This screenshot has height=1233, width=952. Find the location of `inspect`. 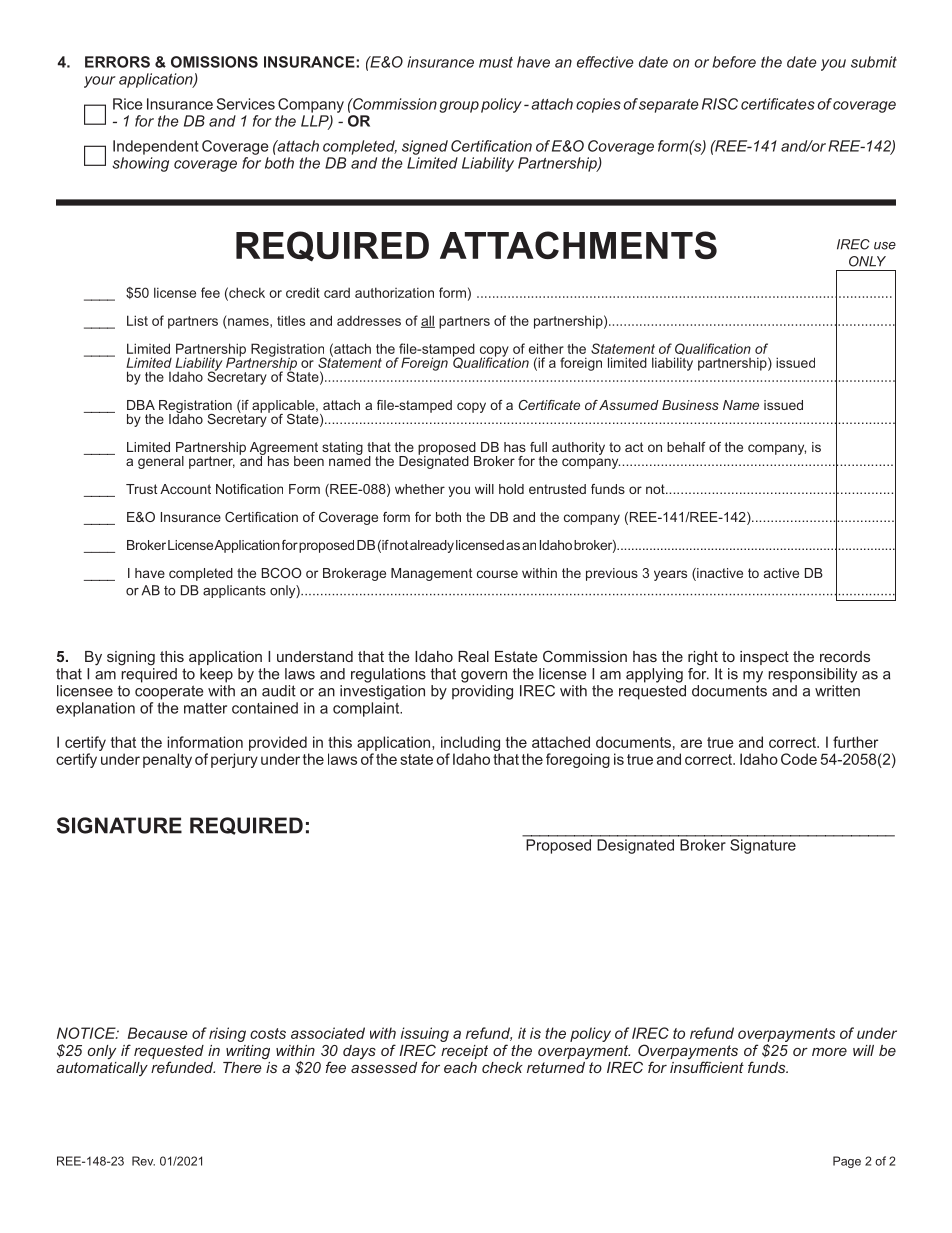

inspect is located at coordinates (764, 658).
